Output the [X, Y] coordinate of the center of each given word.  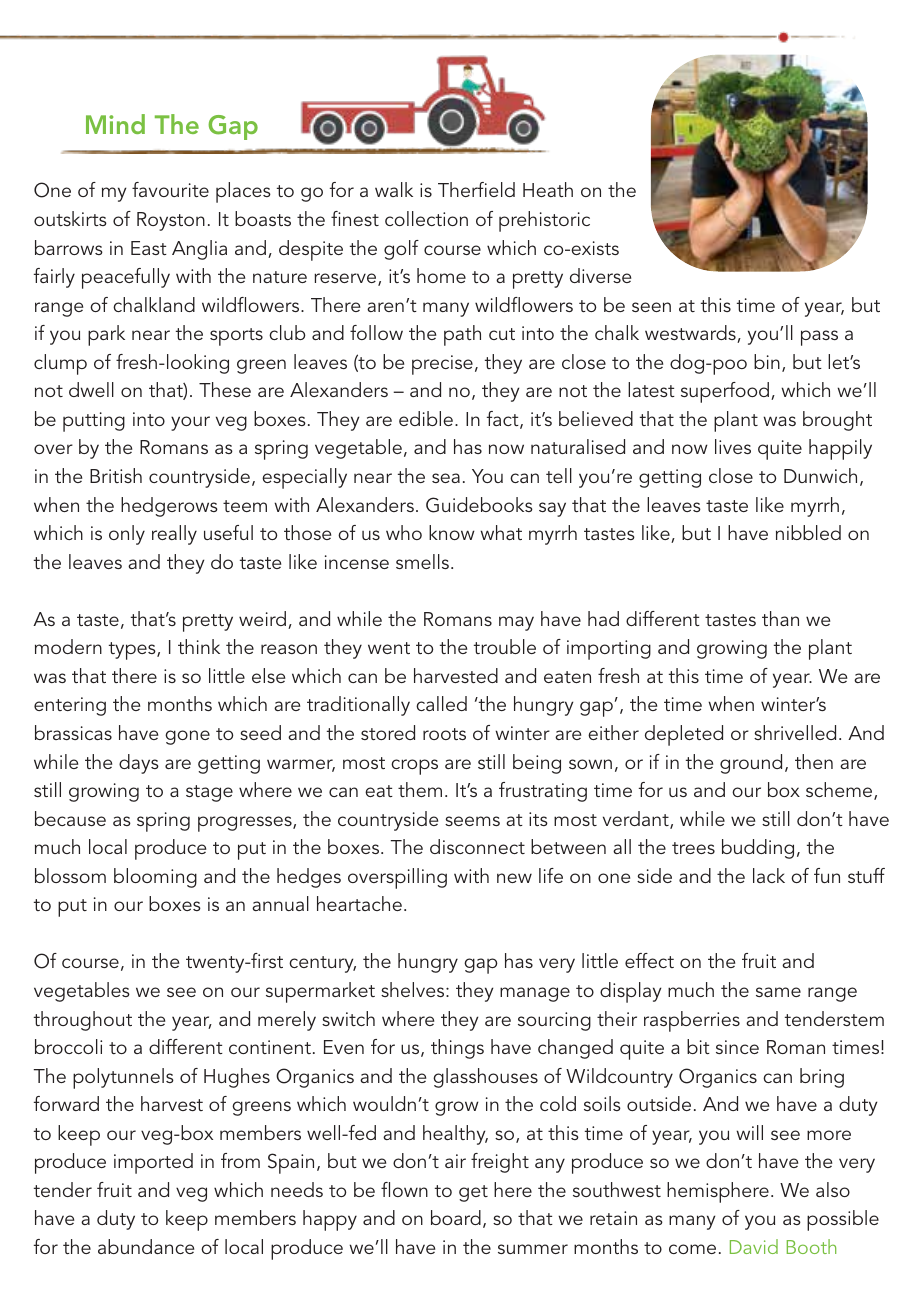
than [780, 618]
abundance [146, 1246]
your [190, 423]
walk [394, 189]
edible [426, 418]
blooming [155, 878]
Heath [548, 189]
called [441, 703]
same [778, 992]
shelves [414, 989]
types [133, 651]
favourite [170, 189]
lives [733, 446]
